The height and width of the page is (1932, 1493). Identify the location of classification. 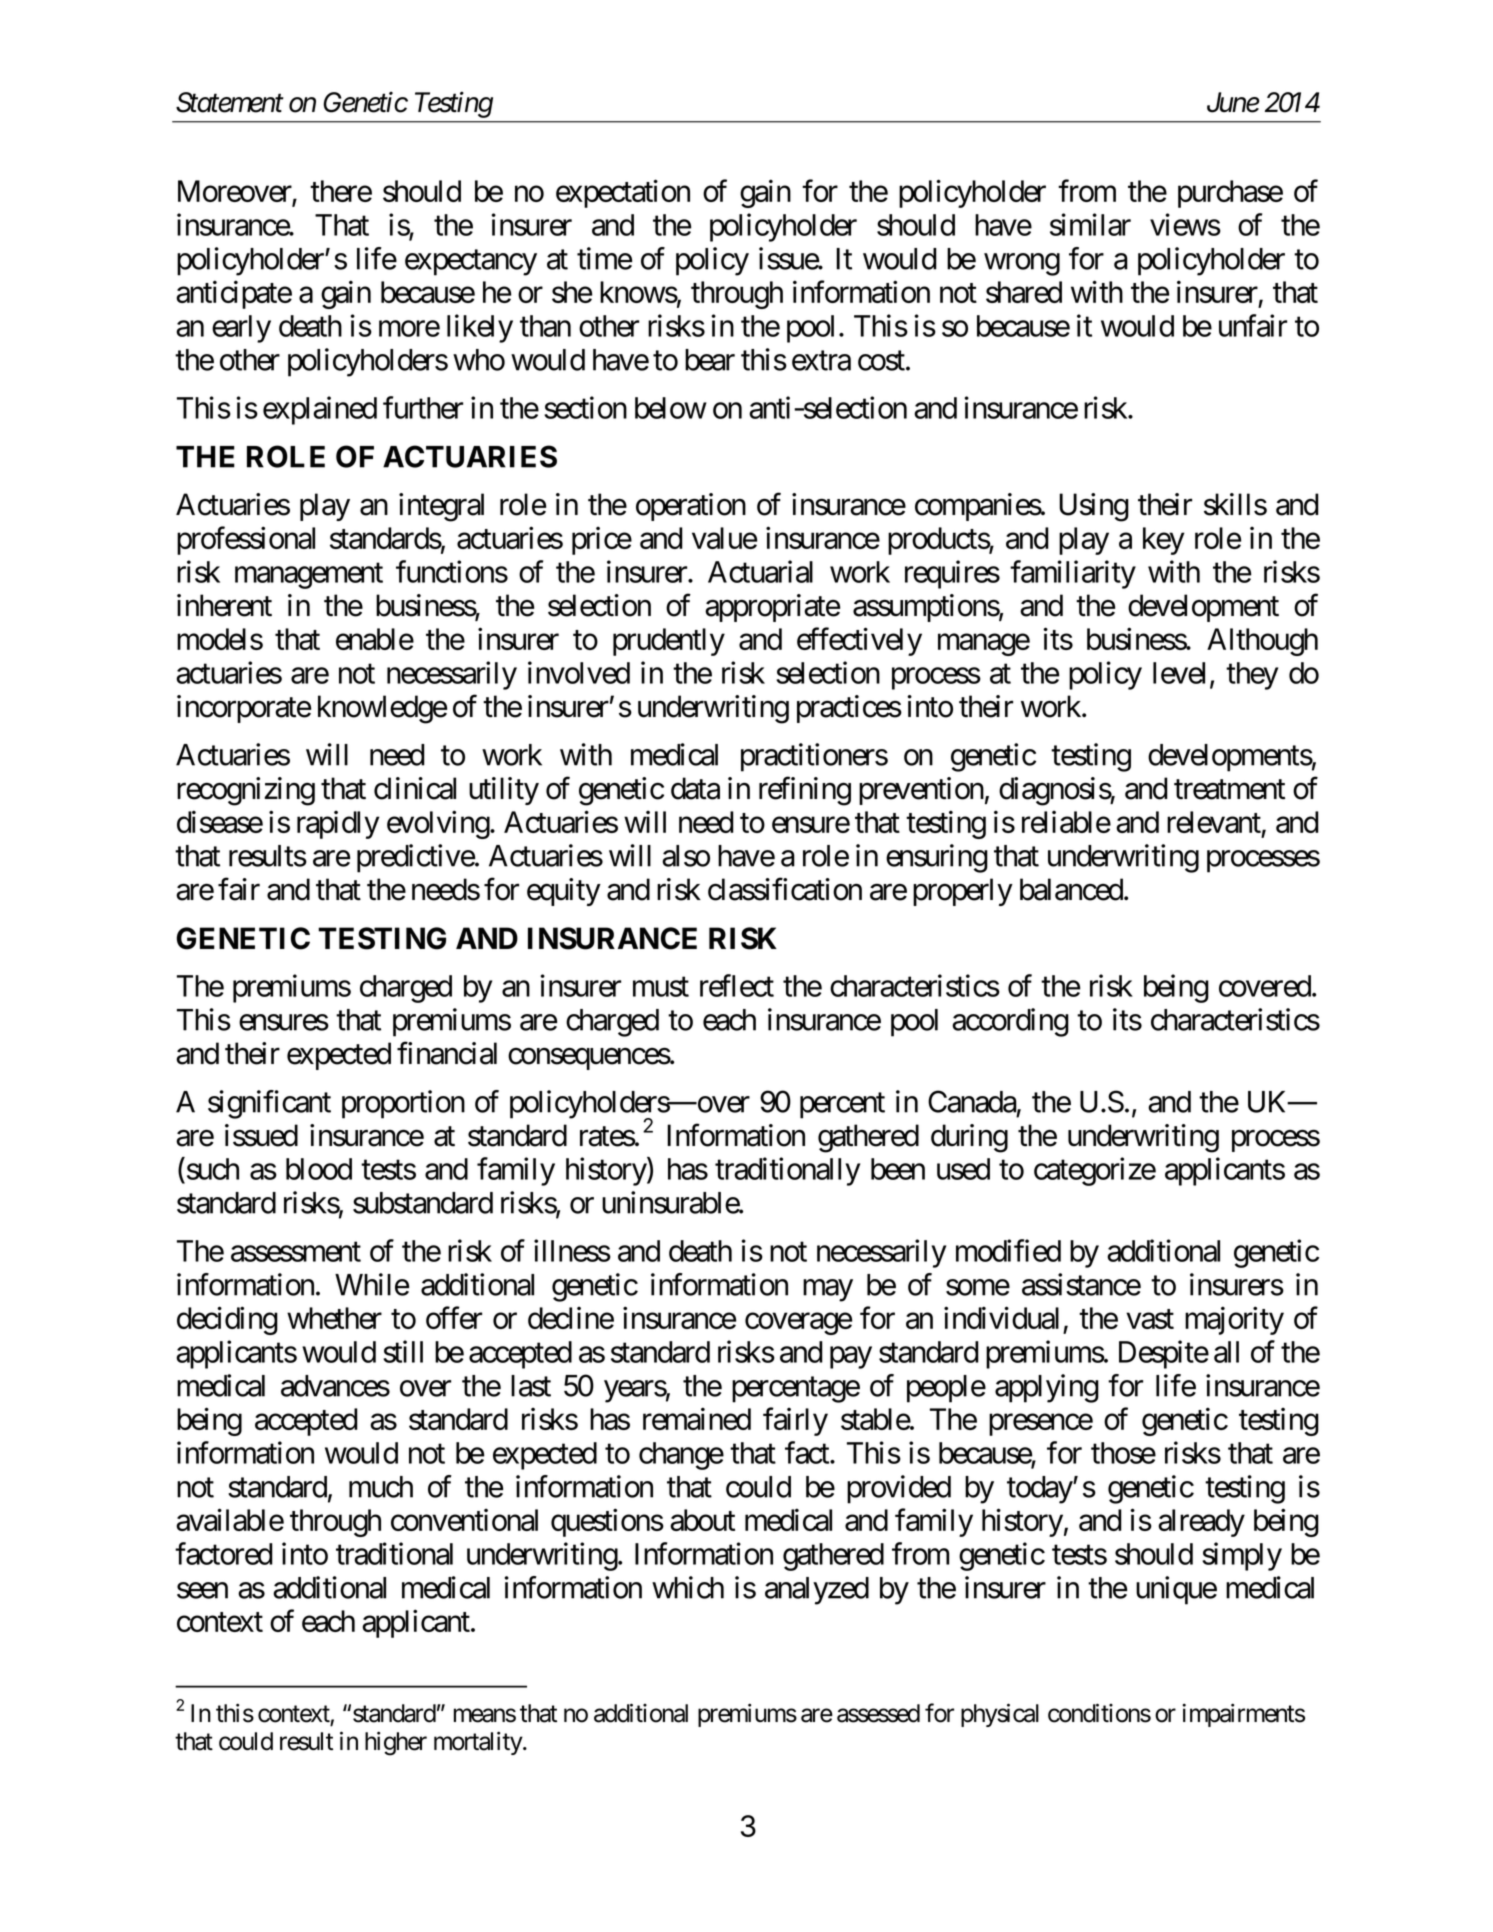
(785, 889).
